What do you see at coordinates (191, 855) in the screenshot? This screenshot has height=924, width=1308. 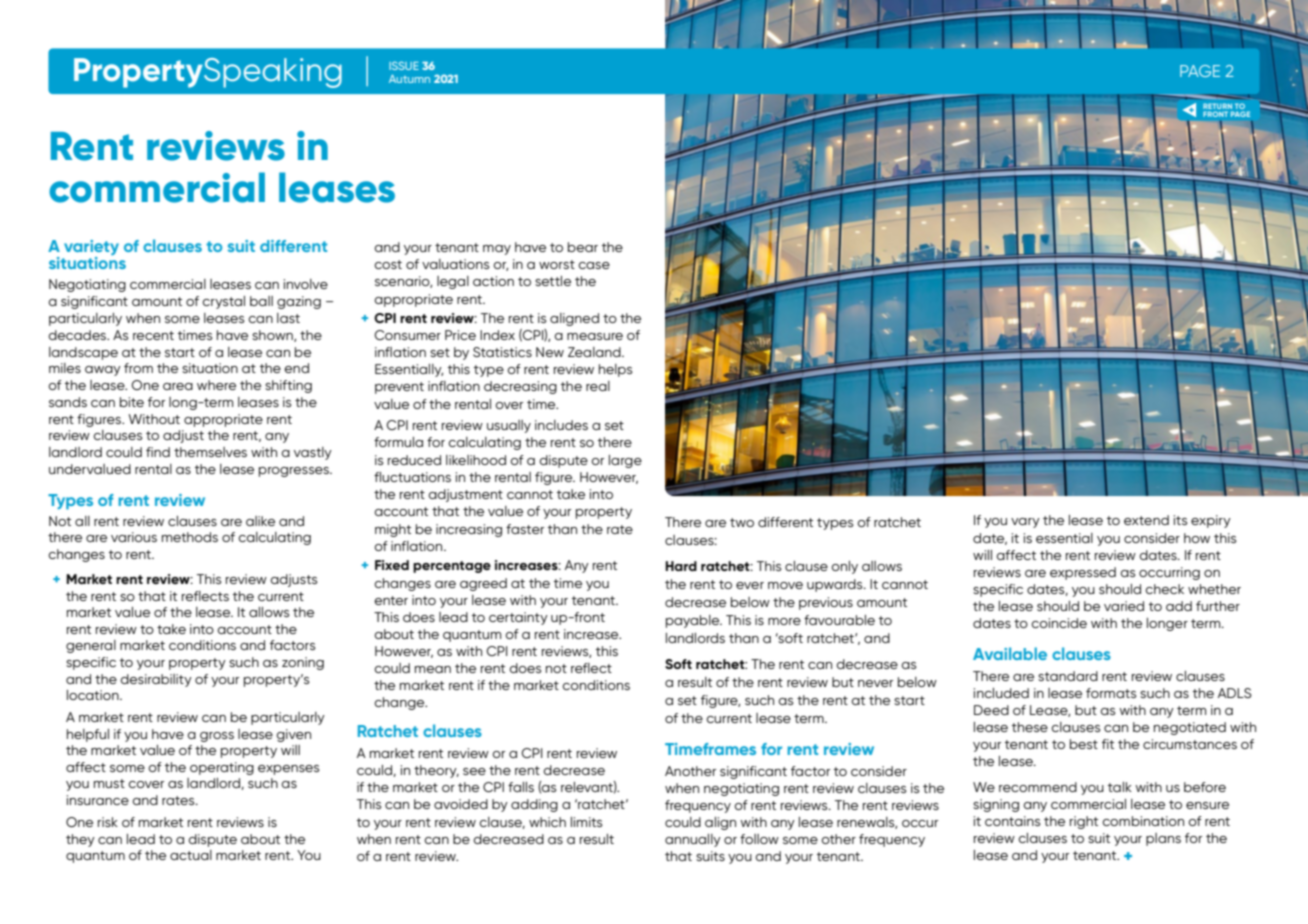 I see `actual` at bounding box center [191, 855].
